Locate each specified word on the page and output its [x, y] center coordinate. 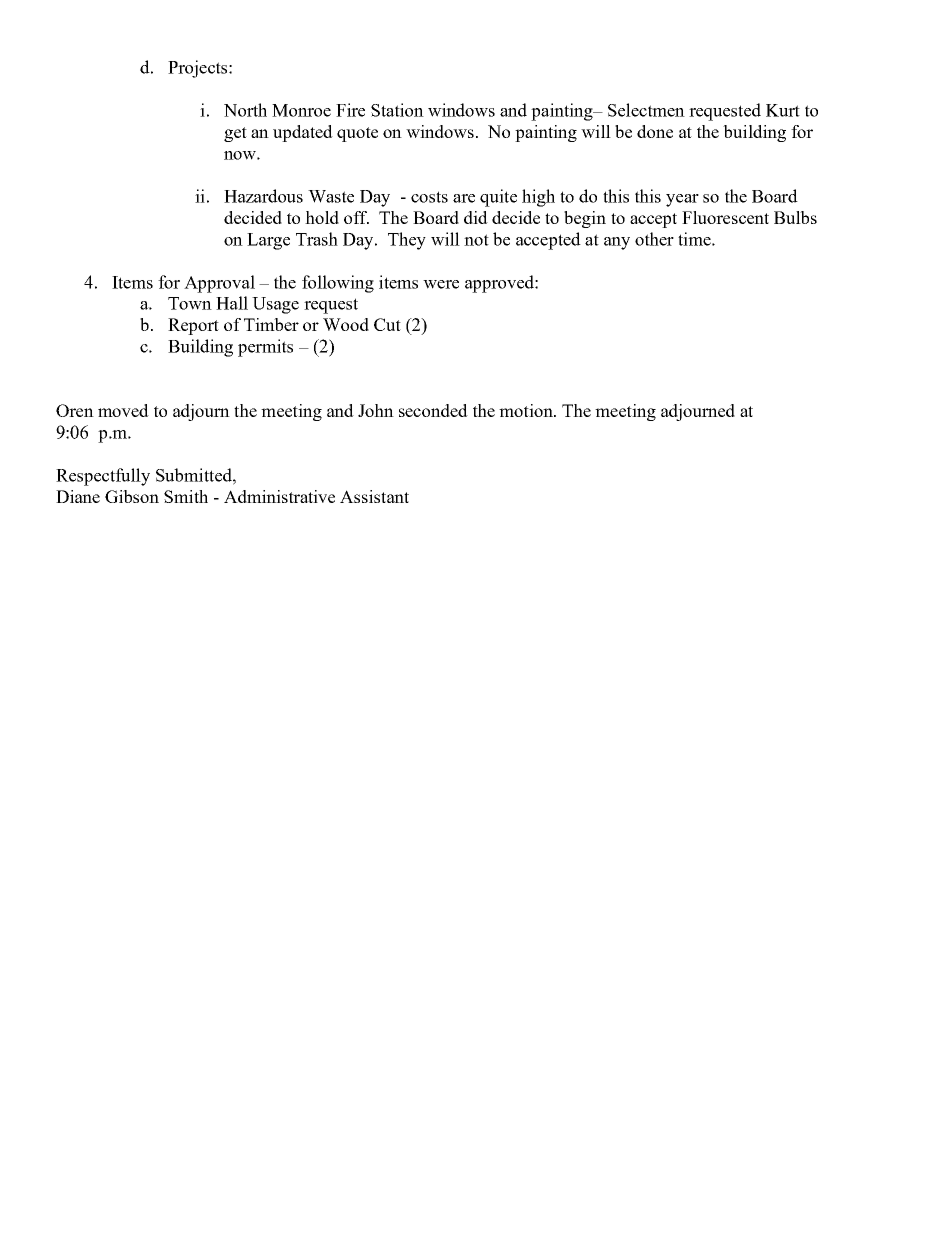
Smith [186, 496]
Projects [199, 69]
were [441, 284]
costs [429, 197]
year [682, 200]
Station [397, 110]
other [654, 239]
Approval [219, 284]
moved [123, 410]
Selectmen [646, 110]
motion [527, 410]
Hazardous [263, 196]
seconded [433, 410]
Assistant [374, 496]
